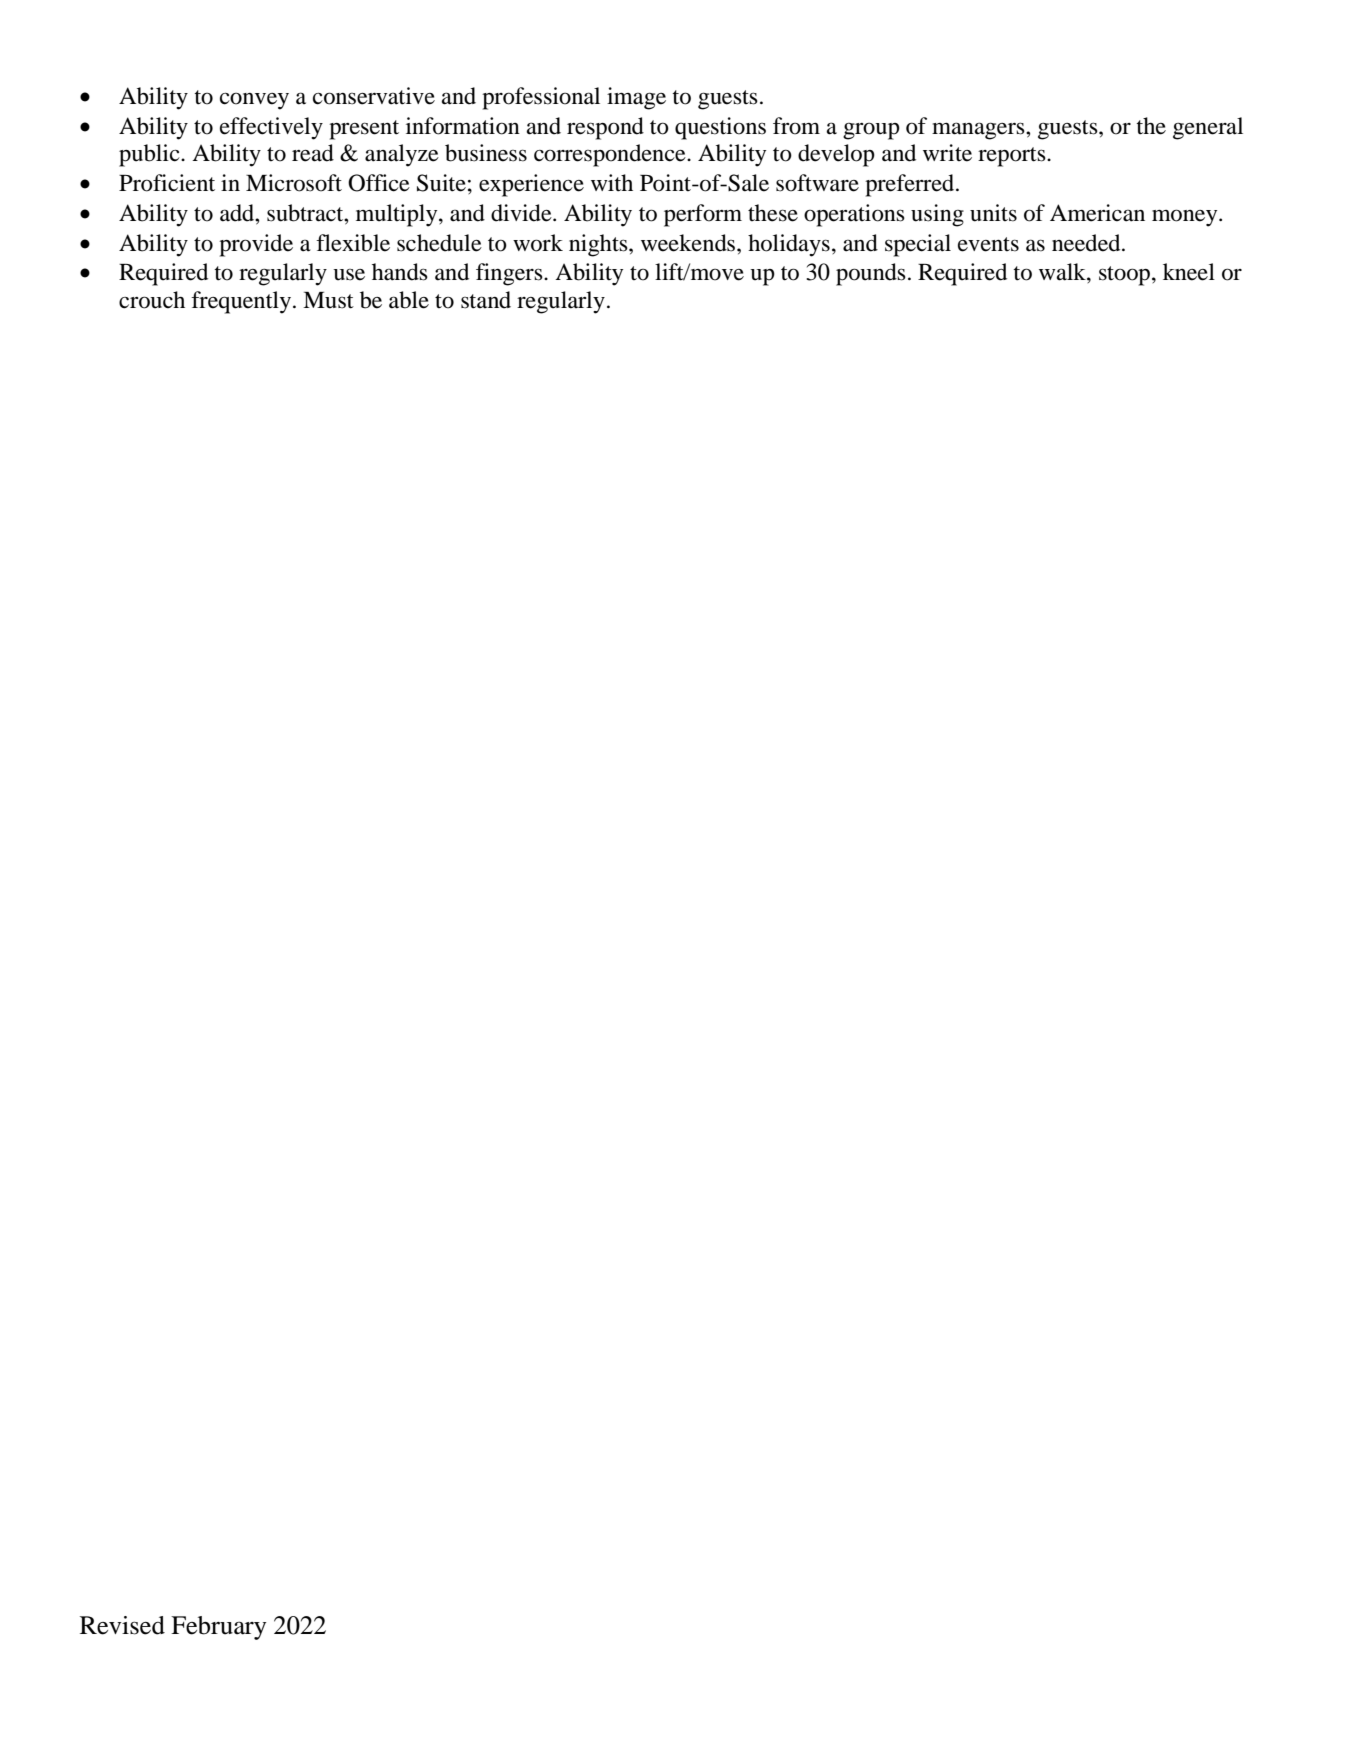 Image resolution: width=1352 pixels, height=1750 pixels. Describe the element at coordinates (486, 300) in the document. I see `stand` at that location.
